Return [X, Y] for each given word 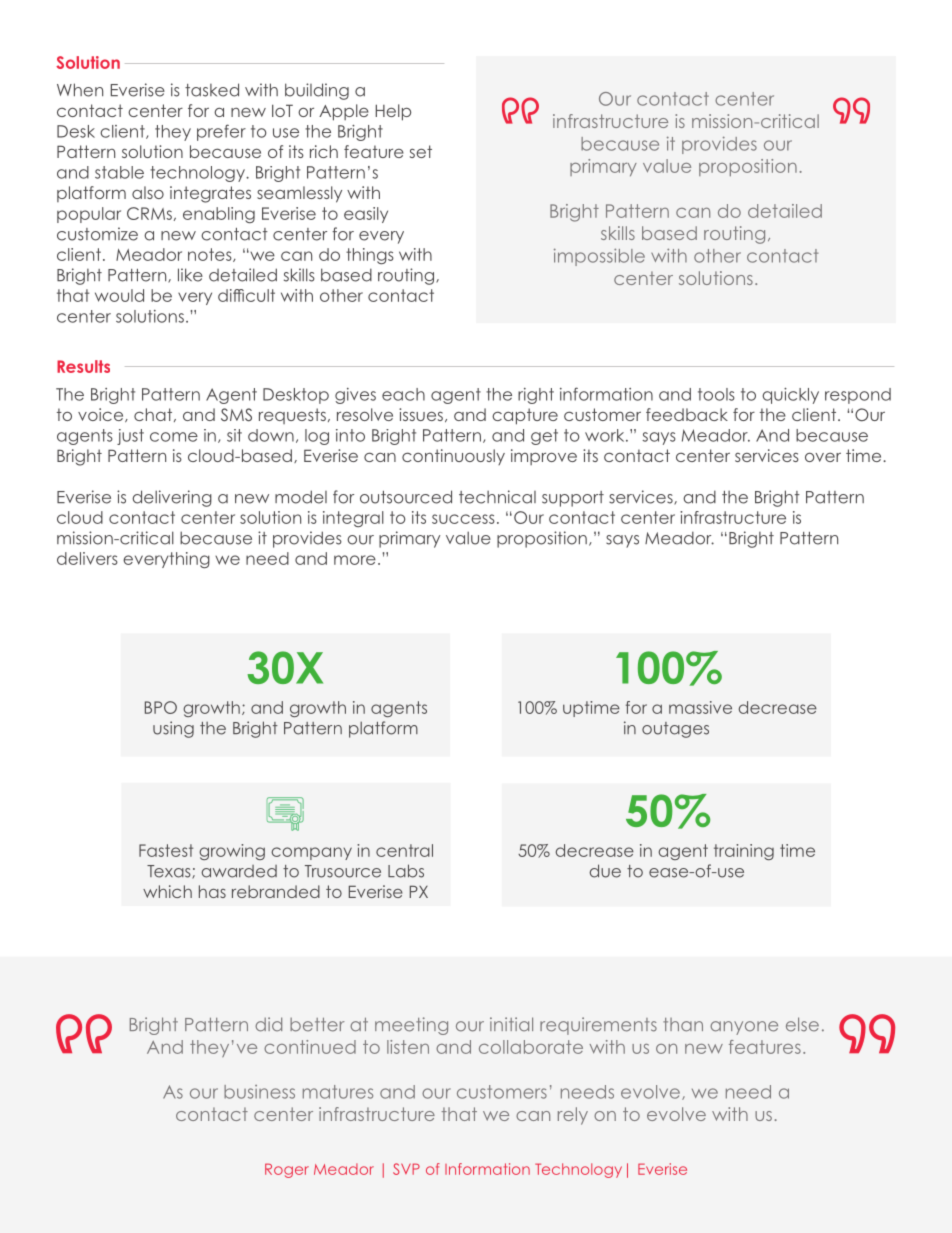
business [259, 1092]
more [355, 560]
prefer [221, 132]
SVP [406, 1169]
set [421, 151]
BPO [161, 707]
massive [700, 707]
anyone [744, 1028]
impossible [599, 257]
